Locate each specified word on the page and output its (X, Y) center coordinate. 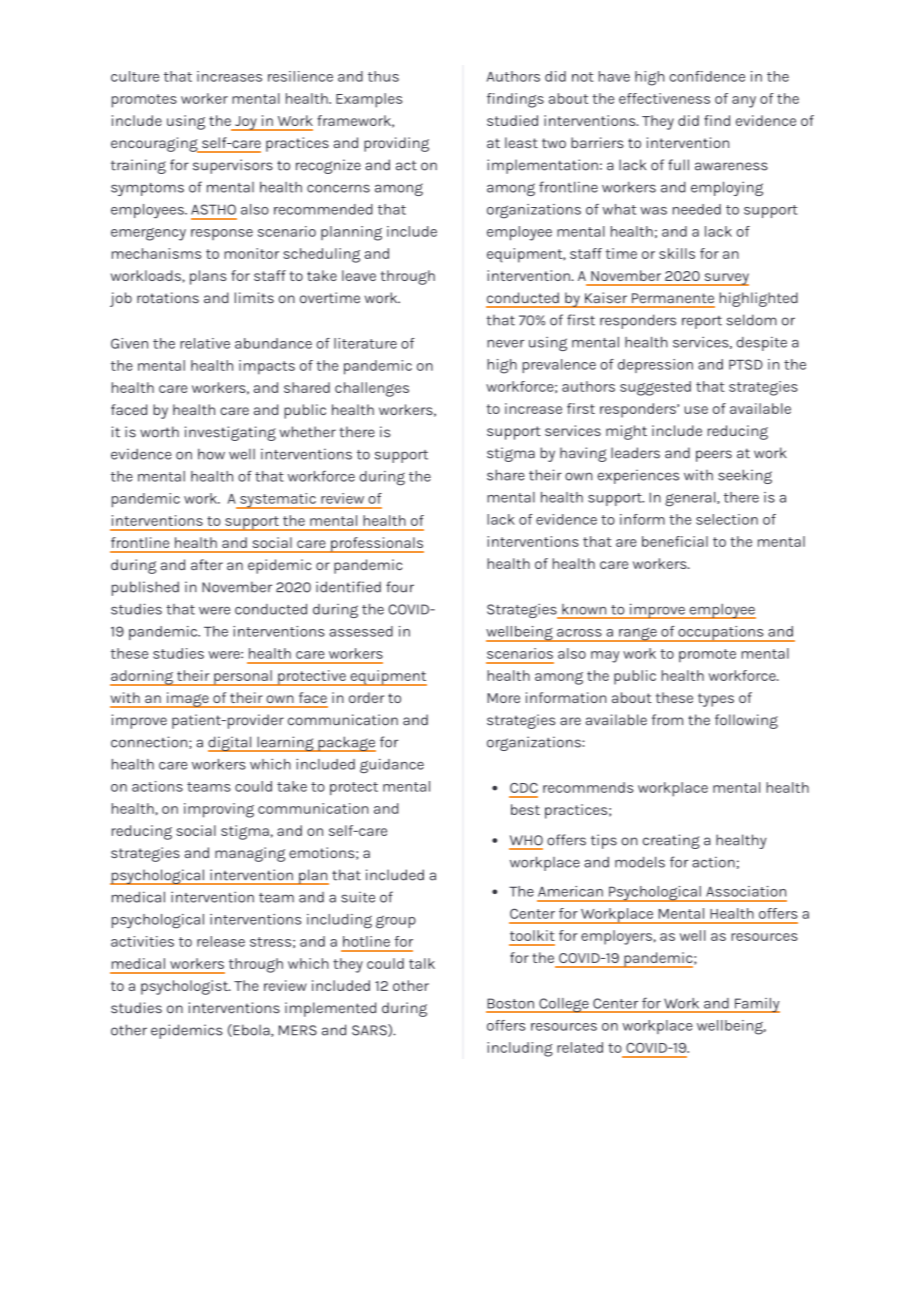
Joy (246, 123)
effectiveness (664, 98)
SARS (370, 1030)
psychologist (185, 987)
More (503, 698)
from (667, 720)
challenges (372, 389)
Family (756, 1005)
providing (396, 144)
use (696, 410)
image (187, 700)
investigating (230, 433)
